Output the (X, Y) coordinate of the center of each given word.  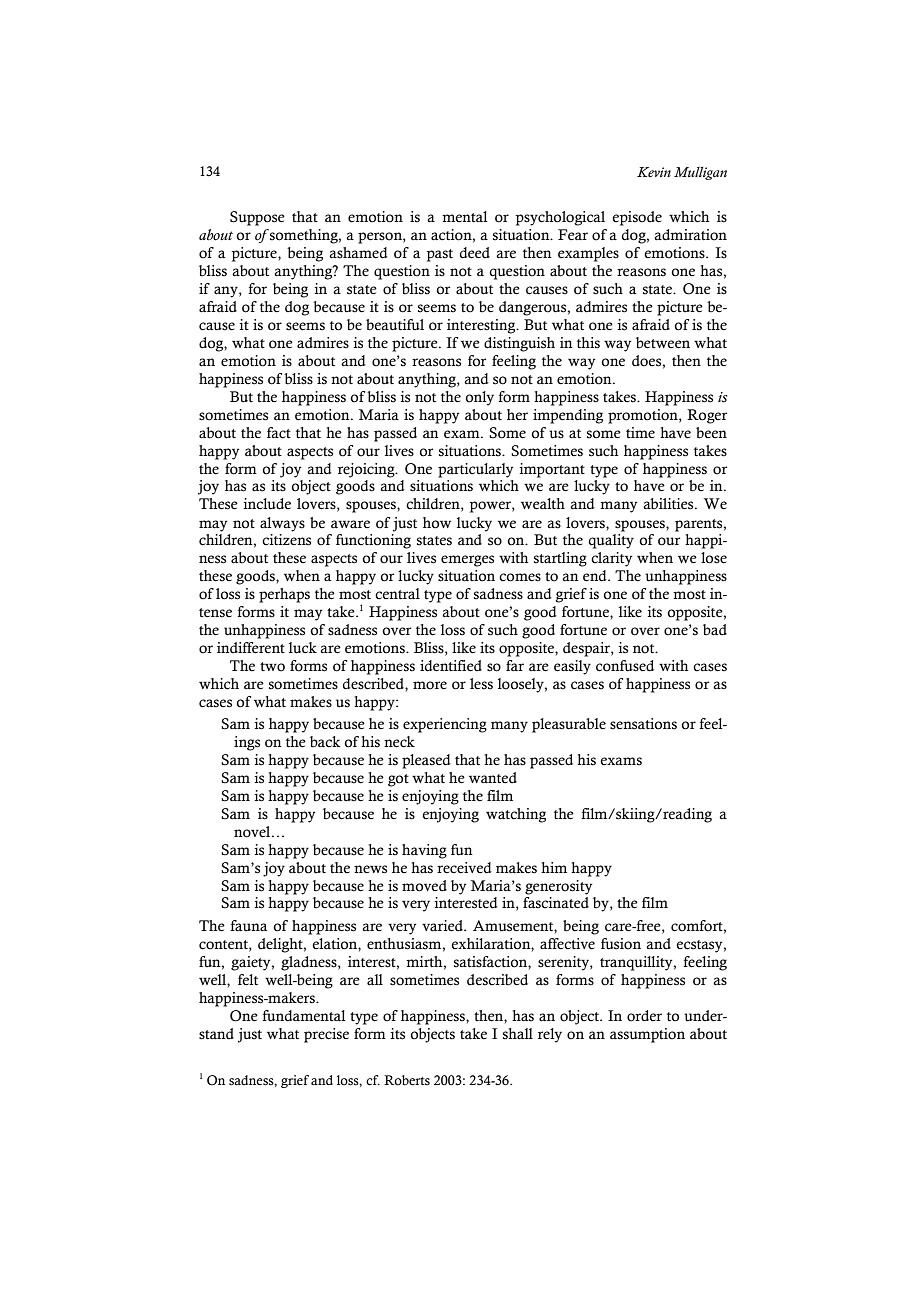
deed (475, 253)
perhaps (284, 595)
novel (253, 832)
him (554, 867)
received (464, 868)
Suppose (257, 218)
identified (451, 666)
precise (326, 1035)
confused (625, 666)
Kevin (654, 172)
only (479, 398)
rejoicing (367, 470)
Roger (707, 416)
